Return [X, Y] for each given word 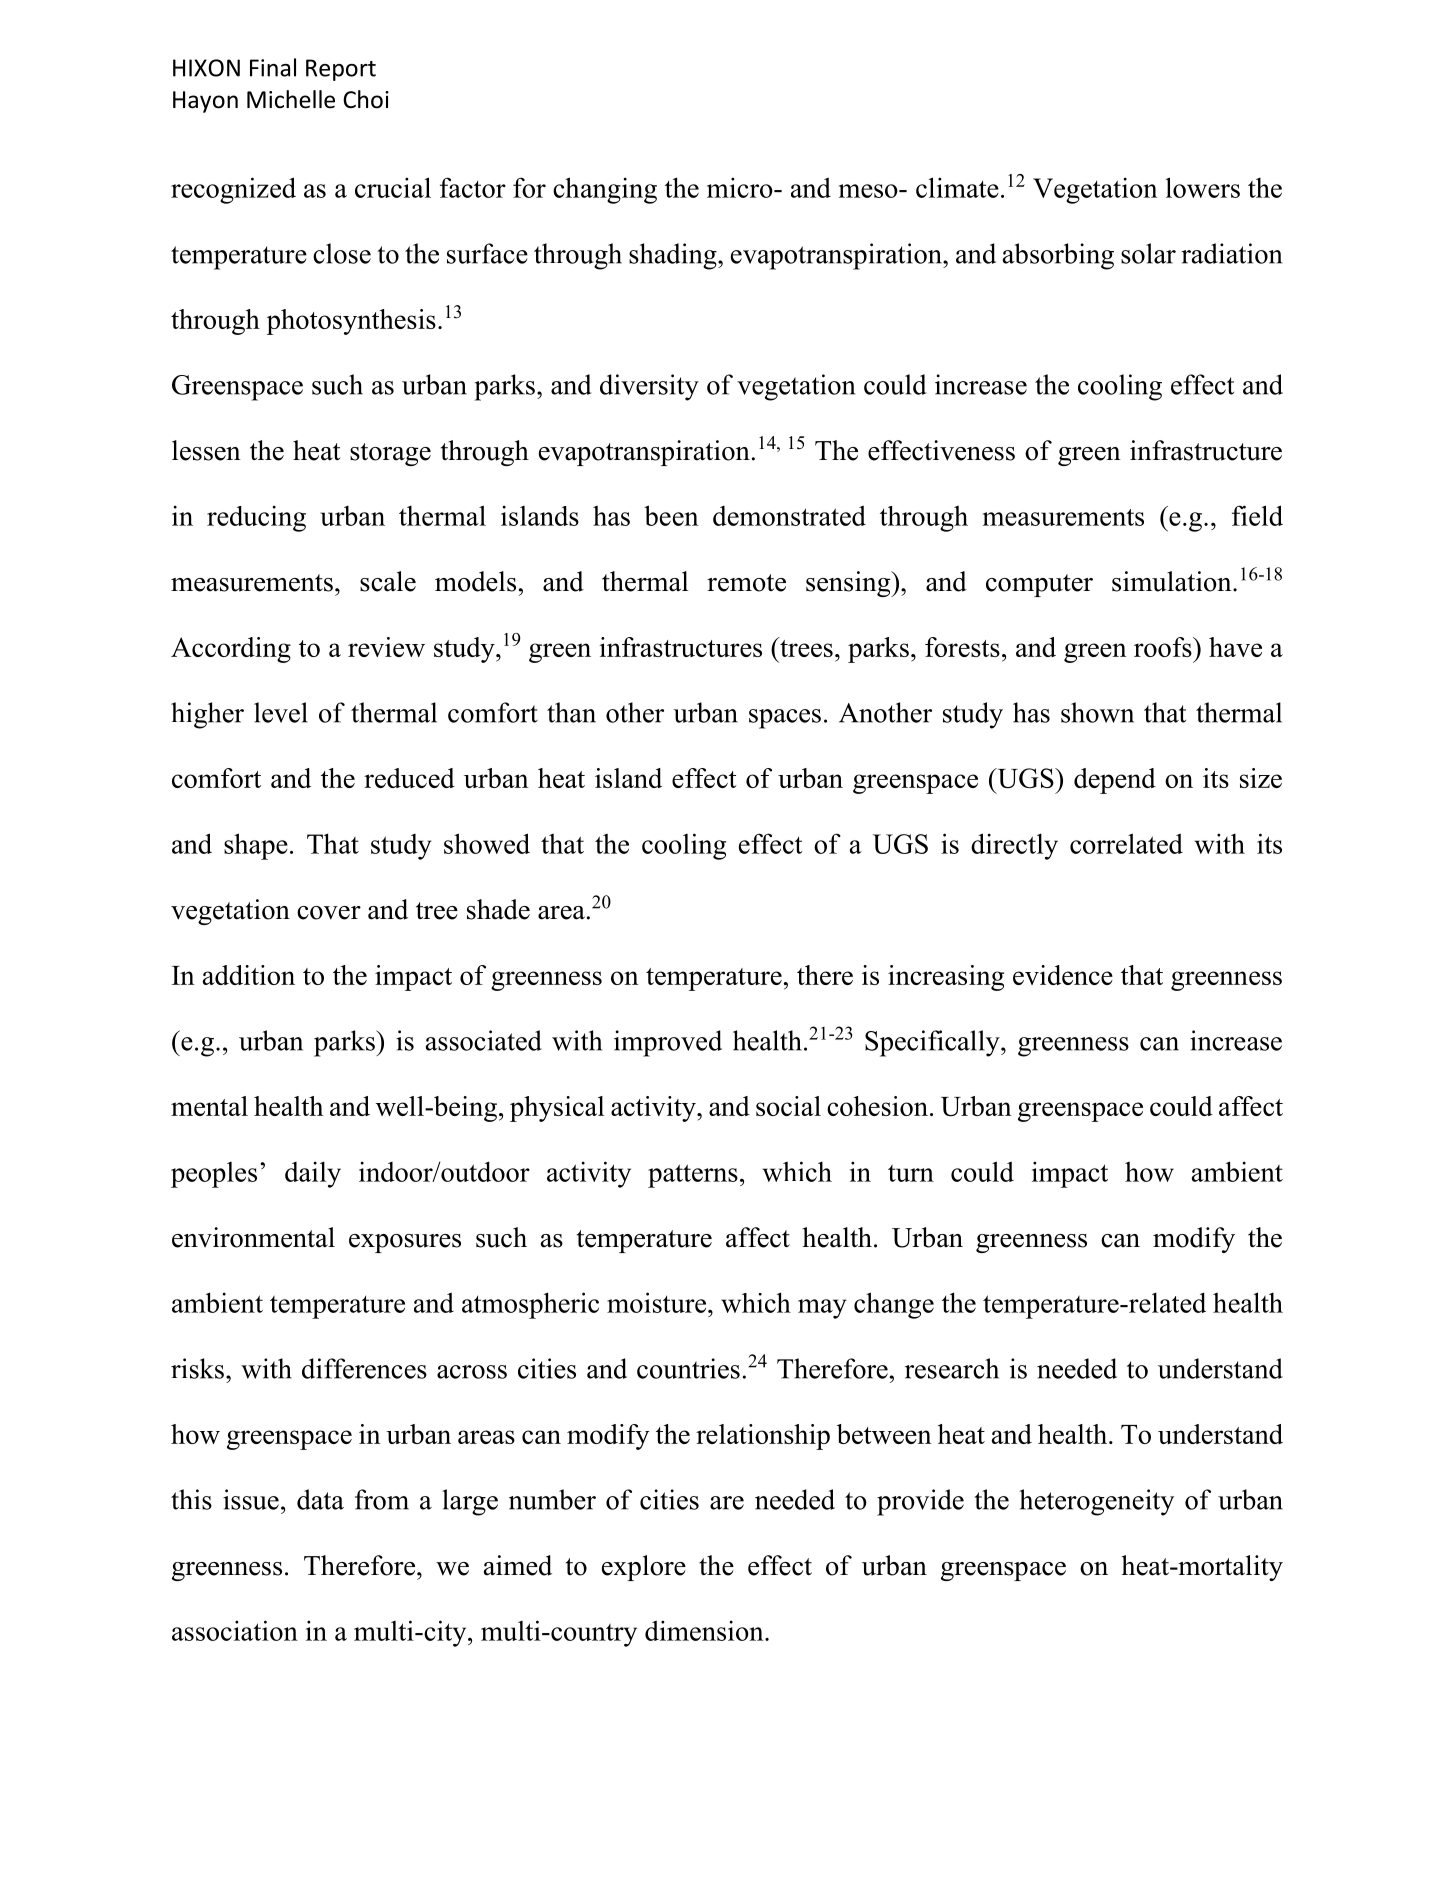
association [235, 1630]
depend [1115, 781]
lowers [1203, 187]
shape [256, 846]
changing [605, 190]
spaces [785, 719]
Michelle [291, 99]
